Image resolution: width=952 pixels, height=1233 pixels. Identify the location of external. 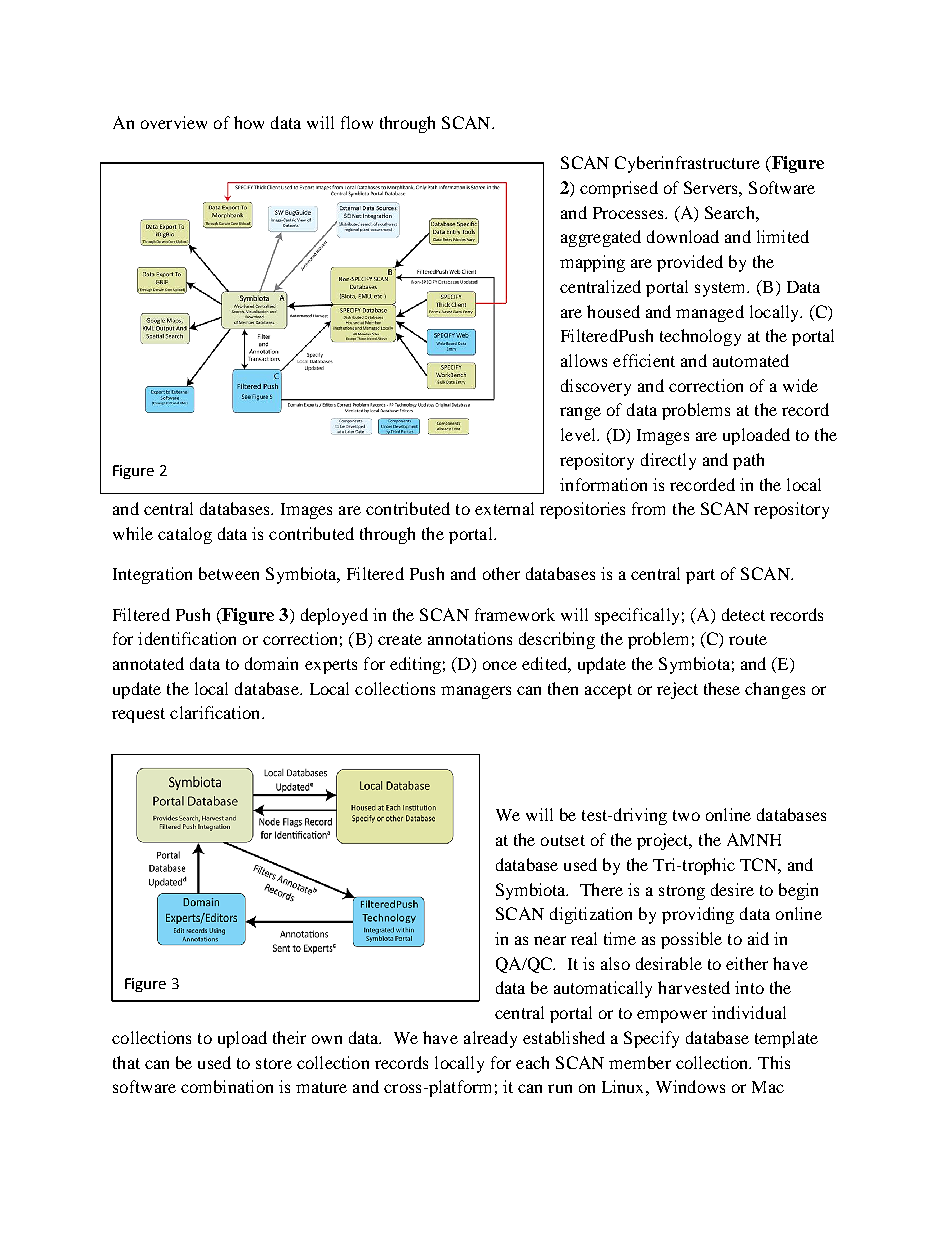
(504, 508).
